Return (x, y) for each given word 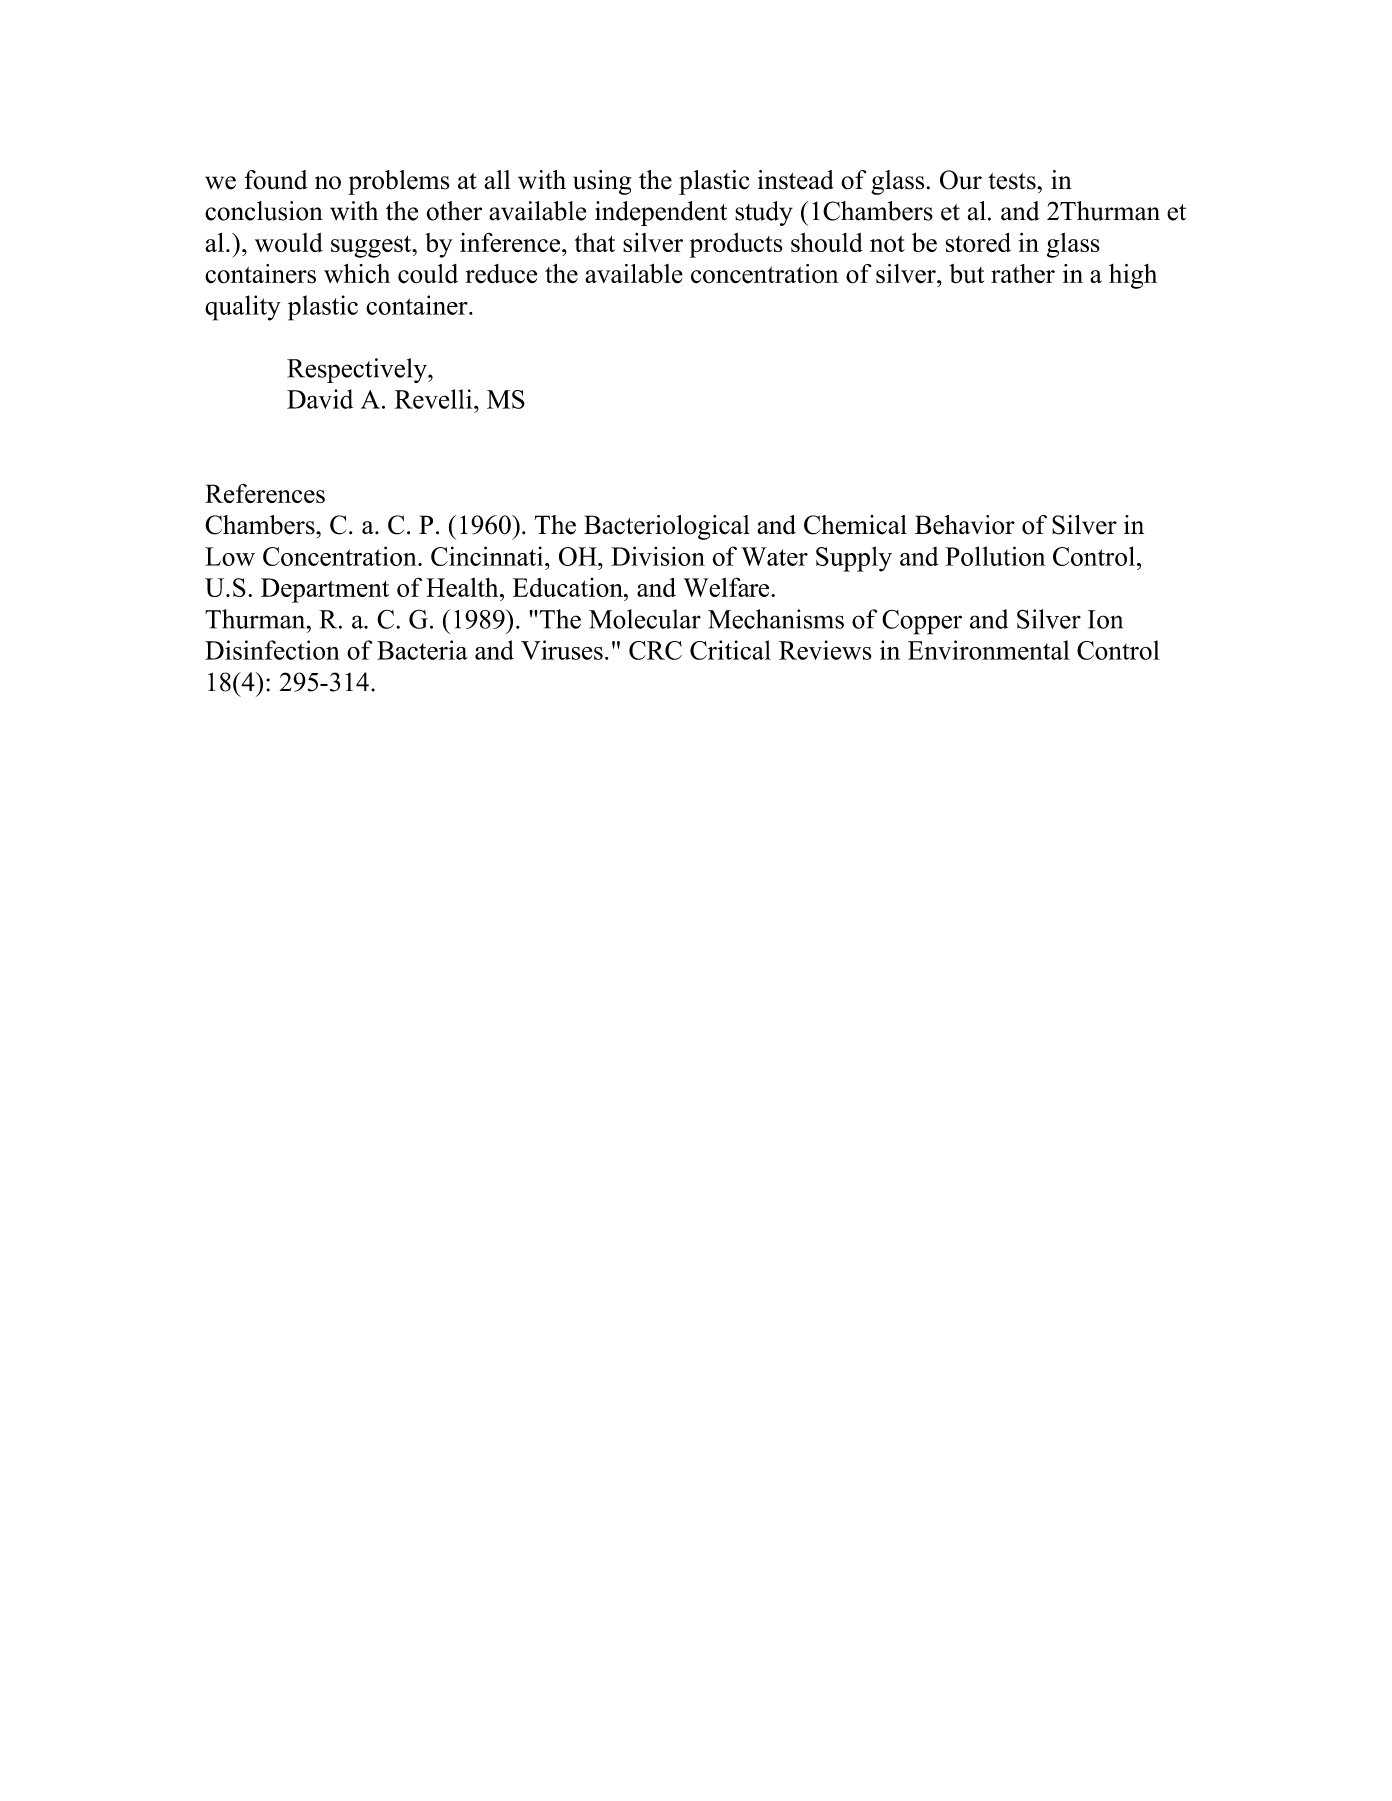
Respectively (358, 370)
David (320, 399)
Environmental (989, 650)
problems (399, 182)
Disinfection (272, 650)
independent (661, 213)
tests (1012, 181)
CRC (655, 650)
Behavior (965, 525)
